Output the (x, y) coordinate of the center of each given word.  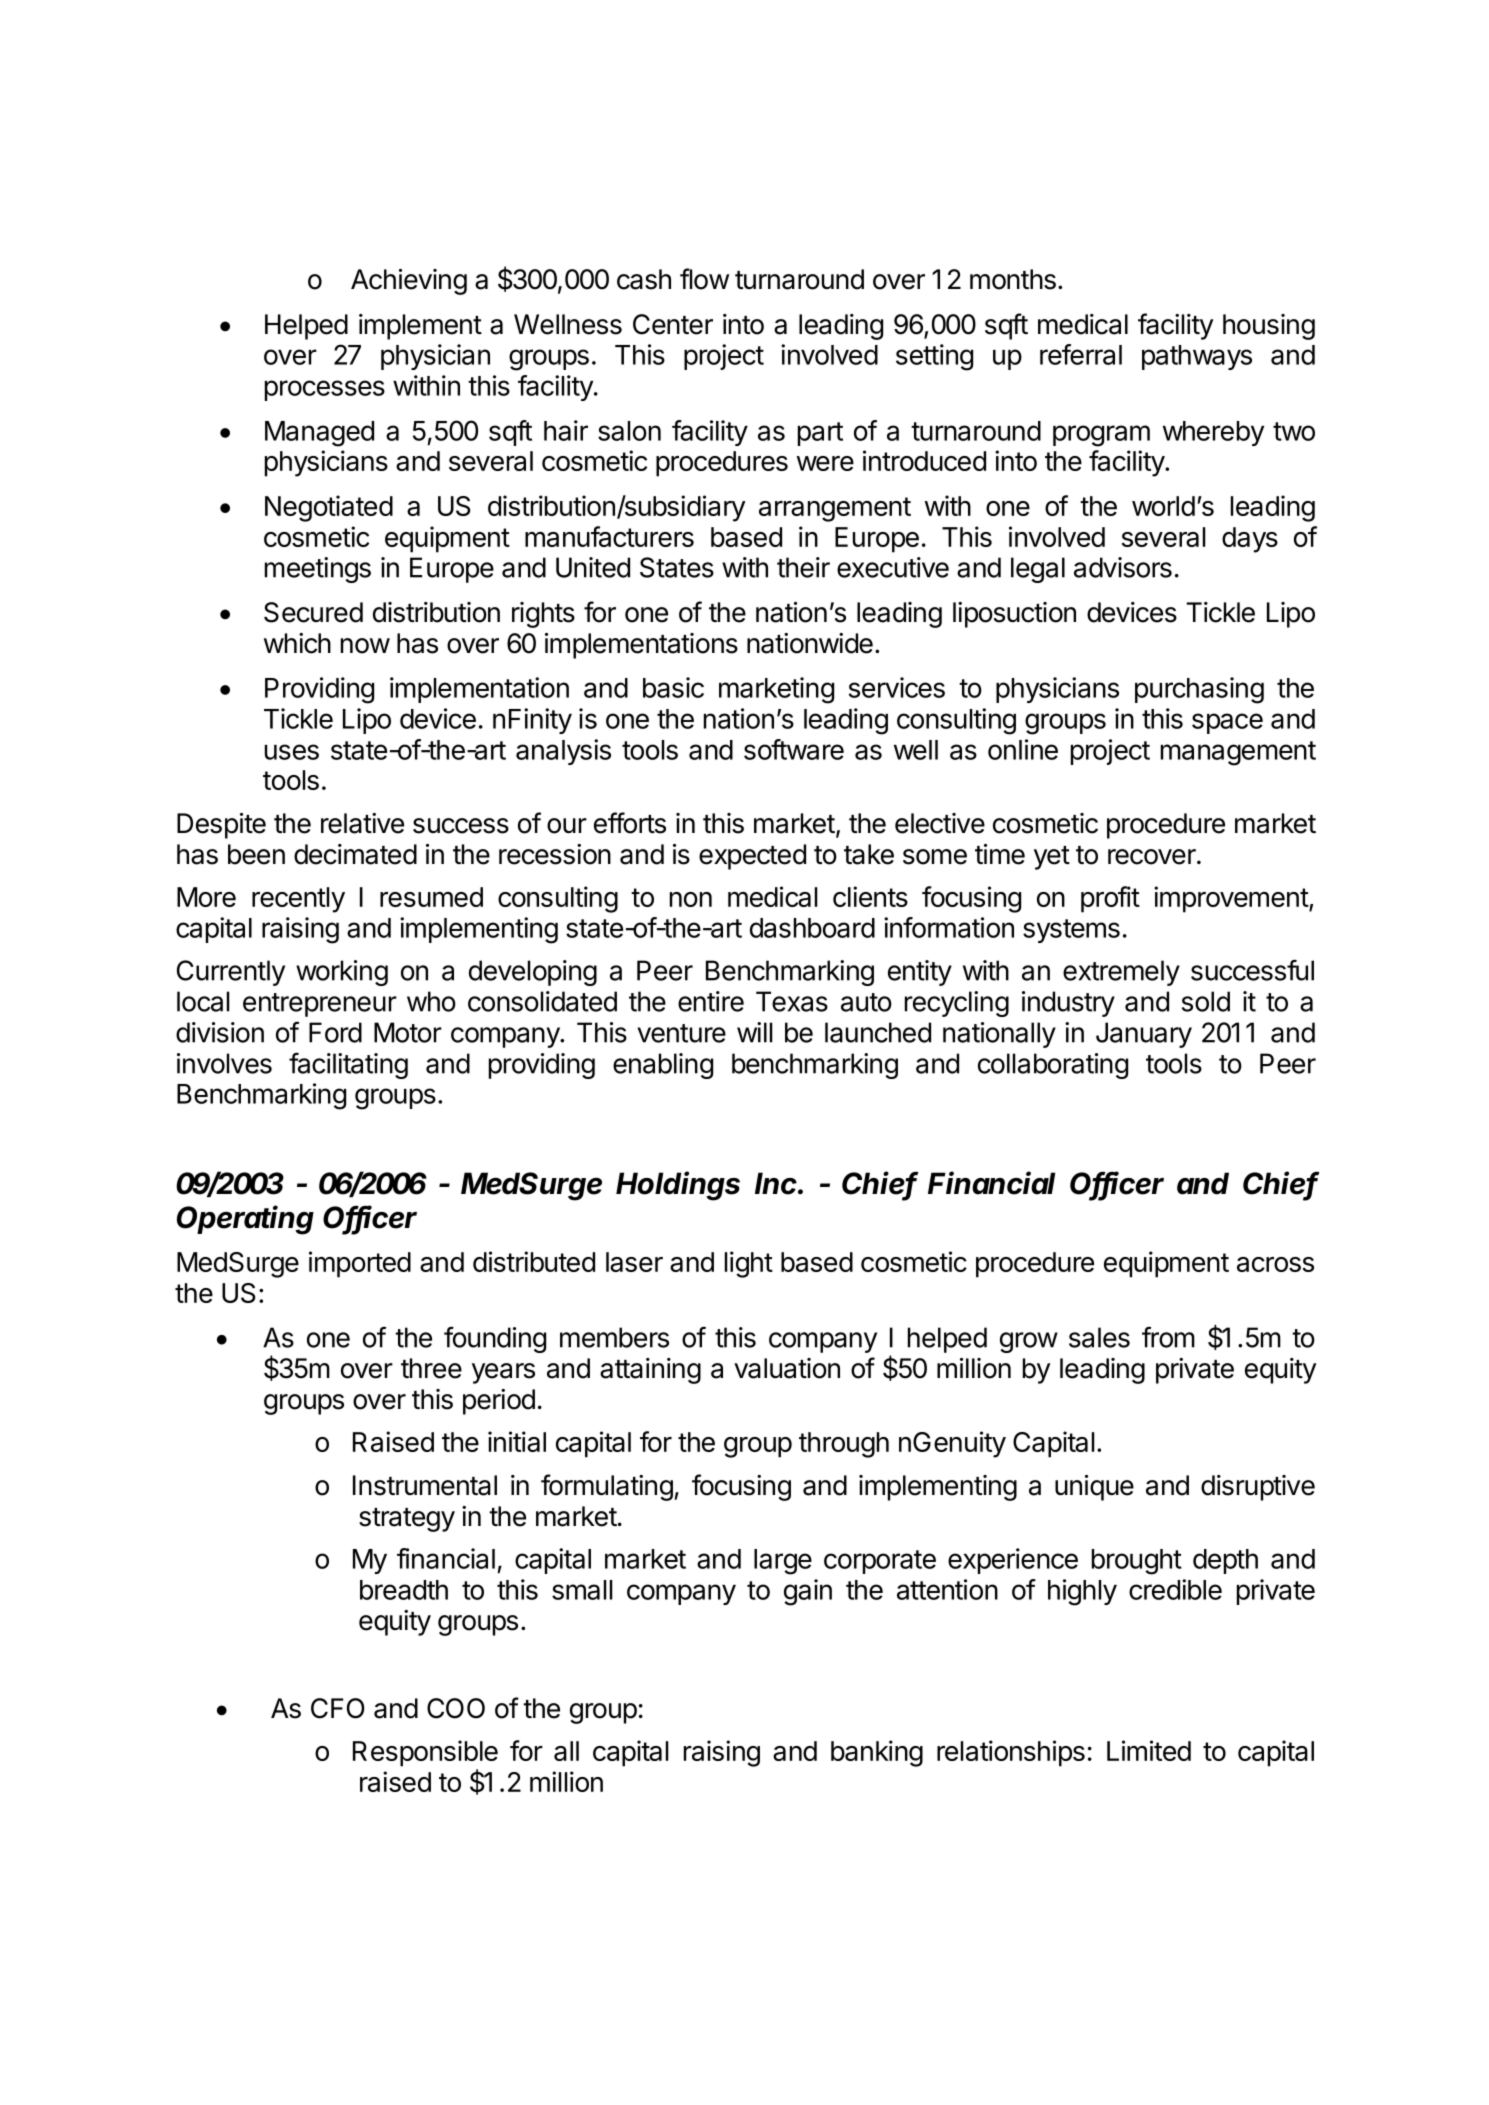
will (754, 1032)
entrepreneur (320, 1005)
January (1144, 1035)
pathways (1197, 357)
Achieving (409, 282)
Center (673, 324)
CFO (338, 1708)
